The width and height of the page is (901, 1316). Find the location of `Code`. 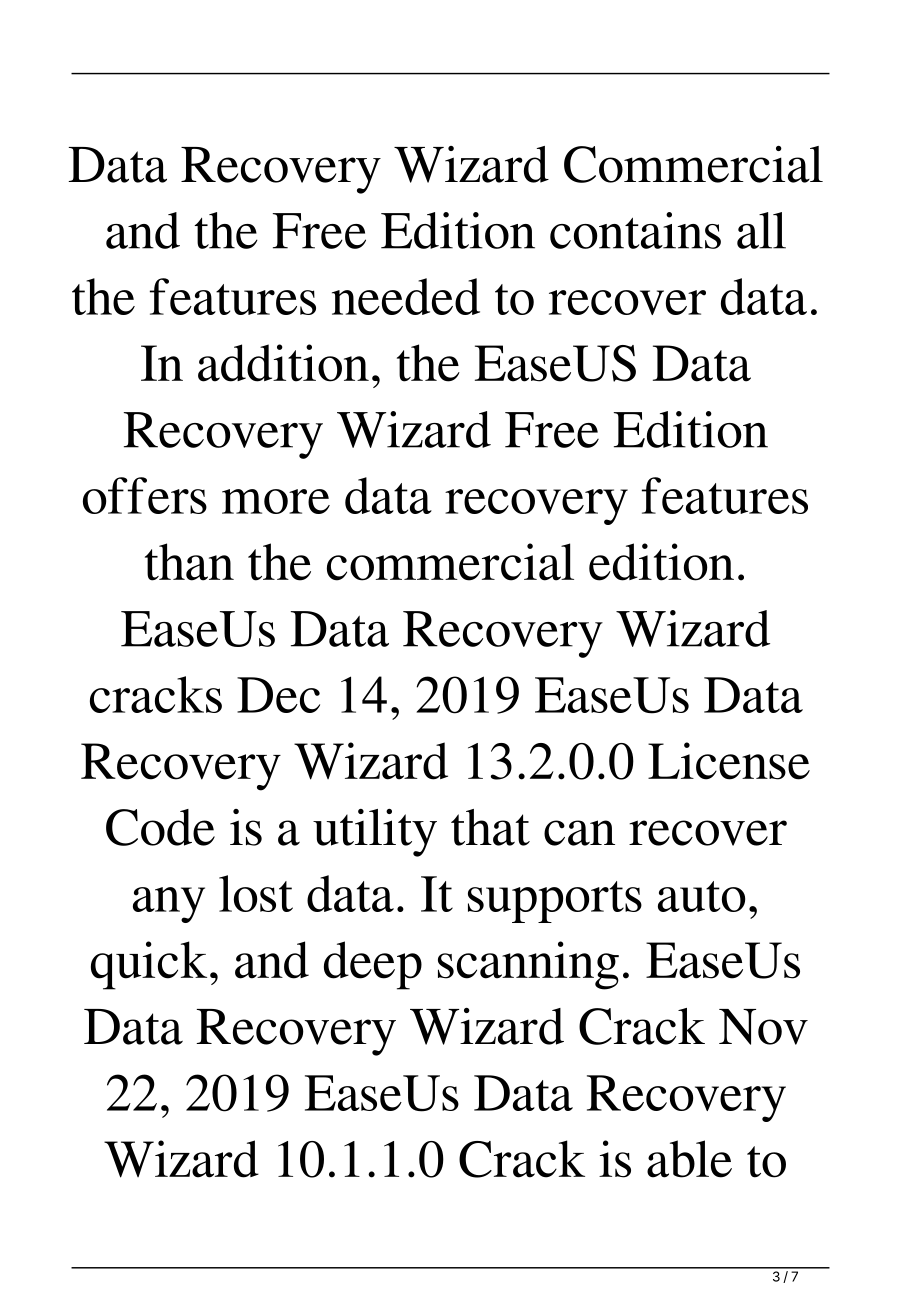

Code is located at coordinates (160, 827).
